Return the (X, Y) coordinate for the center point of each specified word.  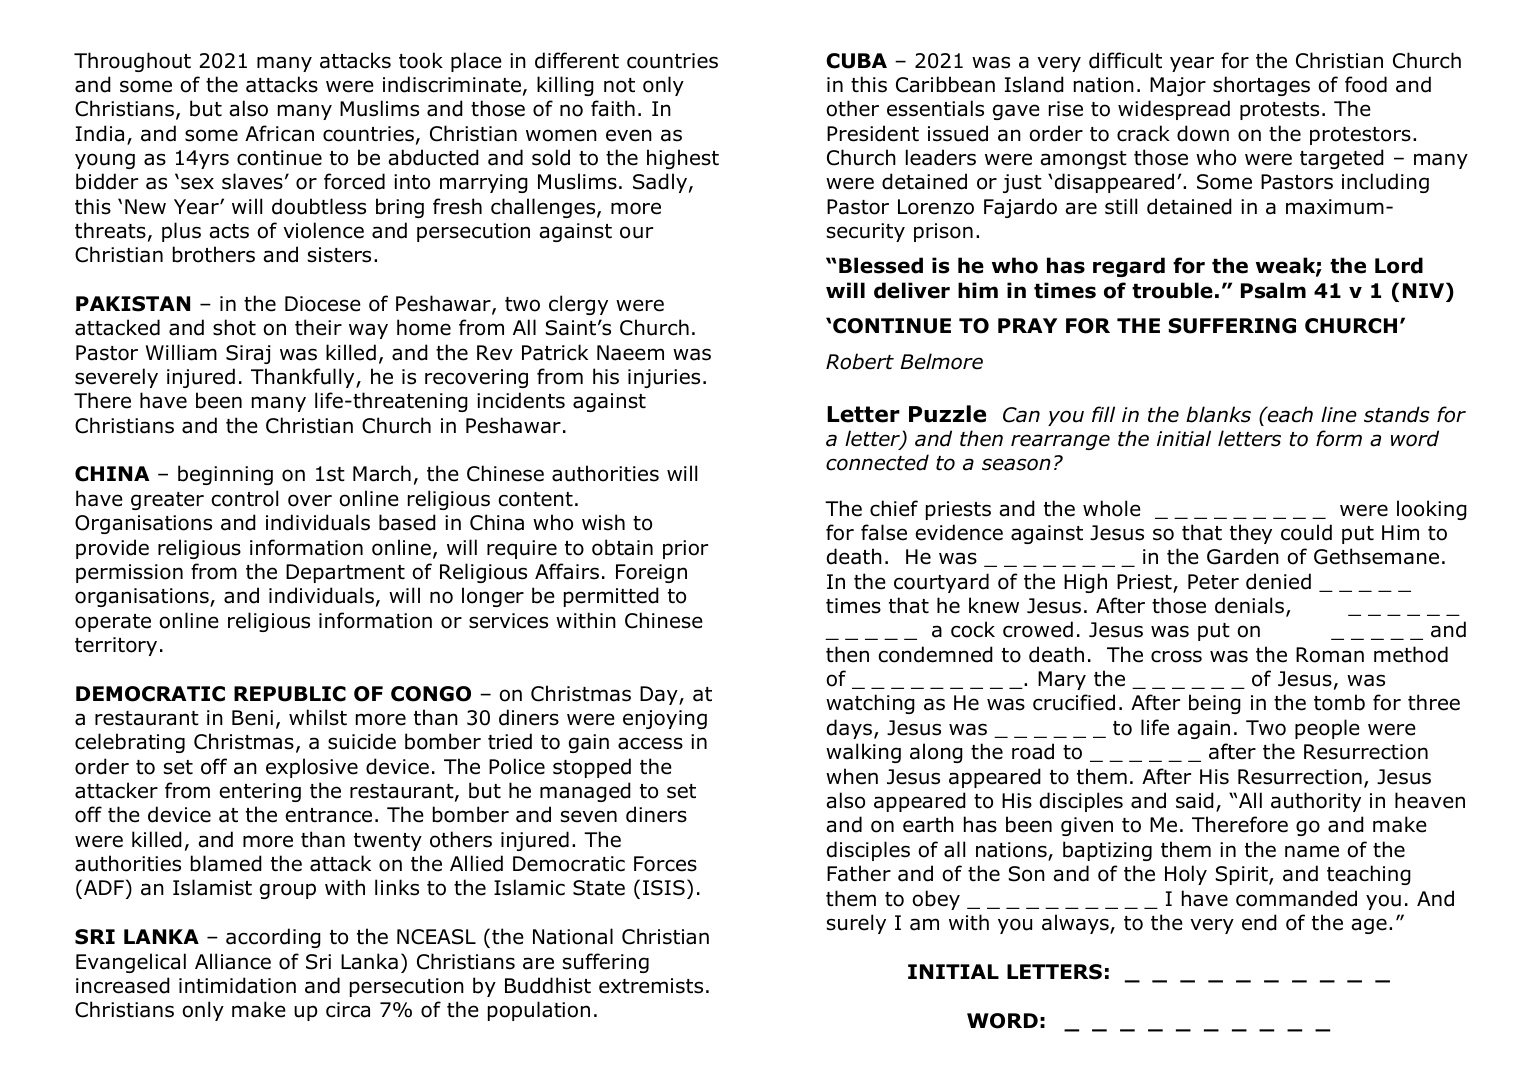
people (1327, 729)
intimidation (237, 985)
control (244, 498)
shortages (1261, 86)
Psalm (1273, 290)
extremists (651, 986)
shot (234, 327)
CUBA (856, 61)
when (852, 776)
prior (685, 549)
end (1259, 922)
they (1251, 534)
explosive (312, 768)
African (279, 133)
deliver (912, 290)
